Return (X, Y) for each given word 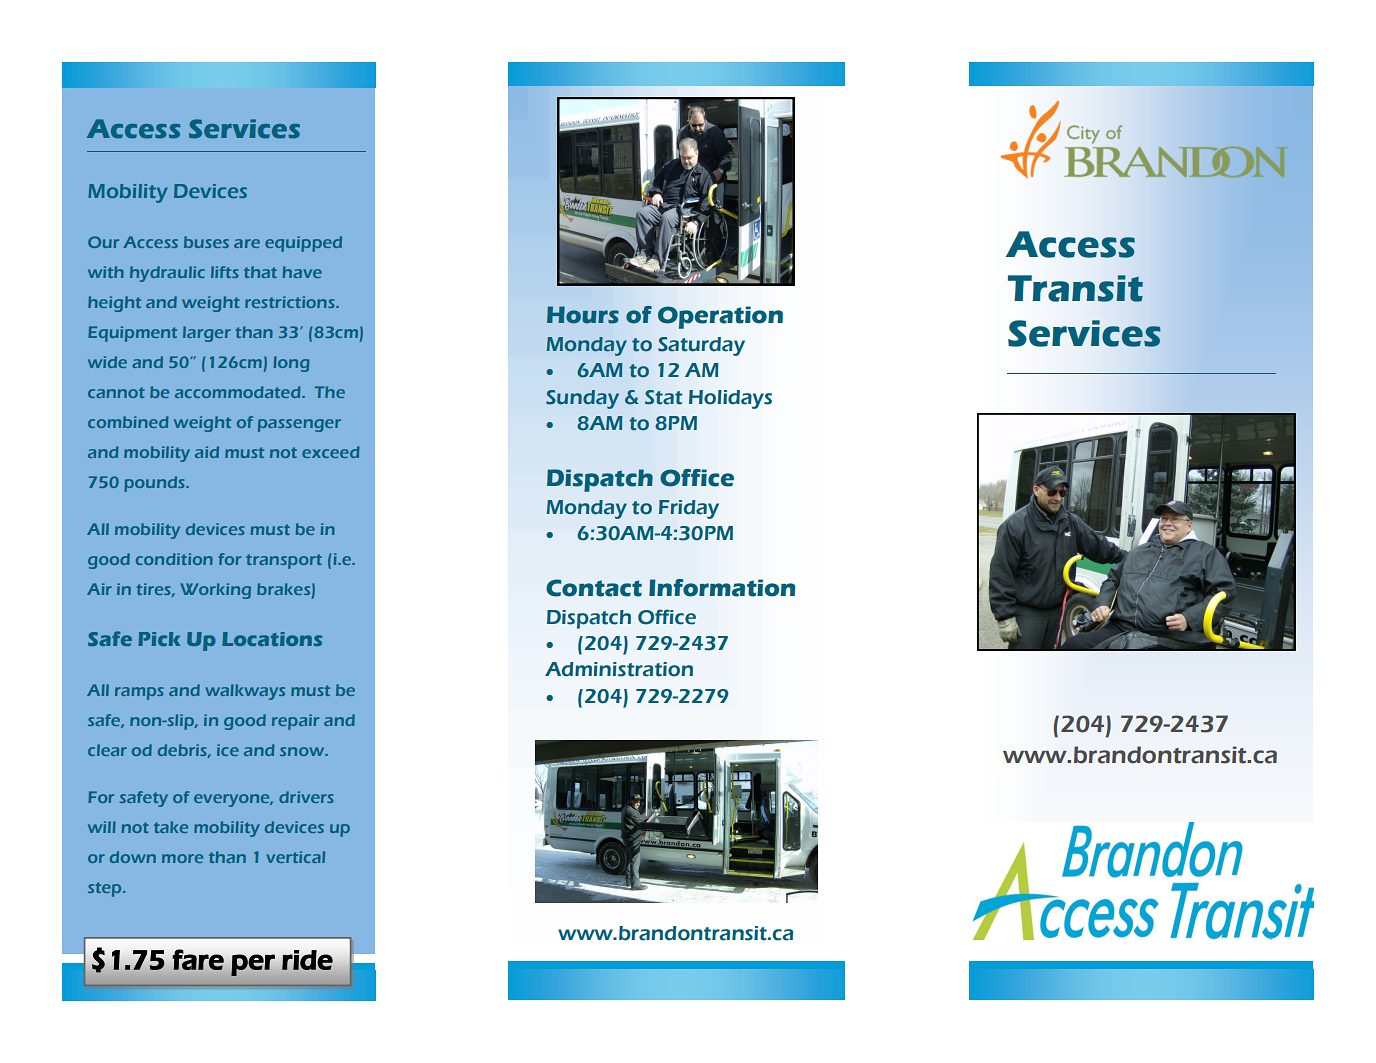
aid (207, 452)
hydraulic (167, 274)
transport (284, 561)
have (302, 272)
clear (107, 750)
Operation (720, 317)
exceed (330, 452)
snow (303, 751)
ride (307, 960)
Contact (594, 588)
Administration (619, 669)
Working (215, 591)
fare (198, 959)
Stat (663, 397)
